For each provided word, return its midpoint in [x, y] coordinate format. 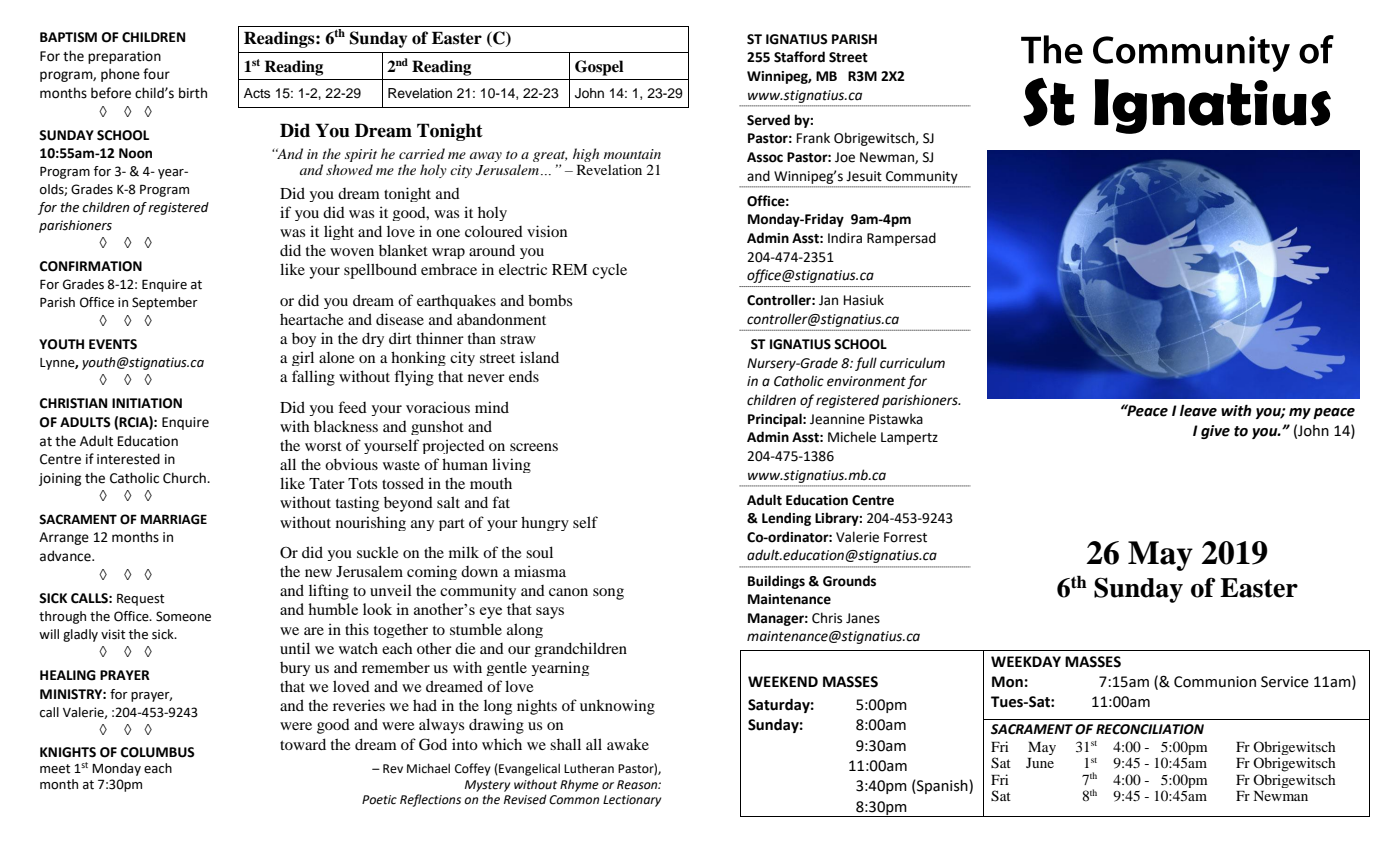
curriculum [912, 363]
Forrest [905, 537]
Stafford [799, 57]
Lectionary [632, 801]
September [165, 303]
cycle [609, 271]
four [156, 74]
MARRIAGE [174, 519]
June [1040, 763]
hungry [545, 523]
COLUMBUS [158, 752]
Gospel [599, 68]
